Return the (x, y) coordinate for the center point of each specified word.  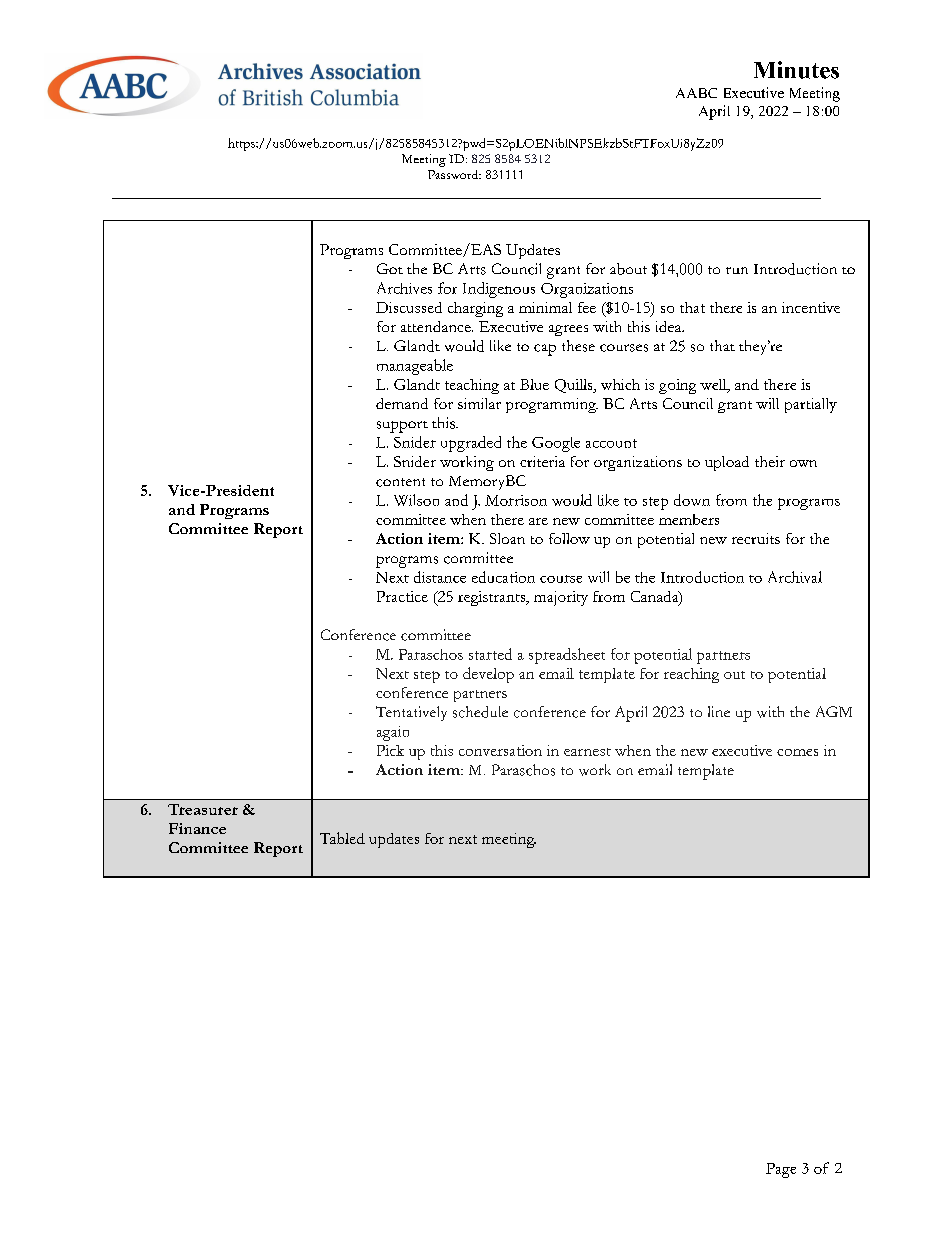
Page (781, 1170)
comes (797, 752)
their (770, 461)
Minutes (796, 70)
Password (454, 174)
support (402, 427)
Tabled (342, 838)
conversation (500, 750)
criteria (542, 461)
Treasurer (203, 809)
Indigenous (499, 290)
